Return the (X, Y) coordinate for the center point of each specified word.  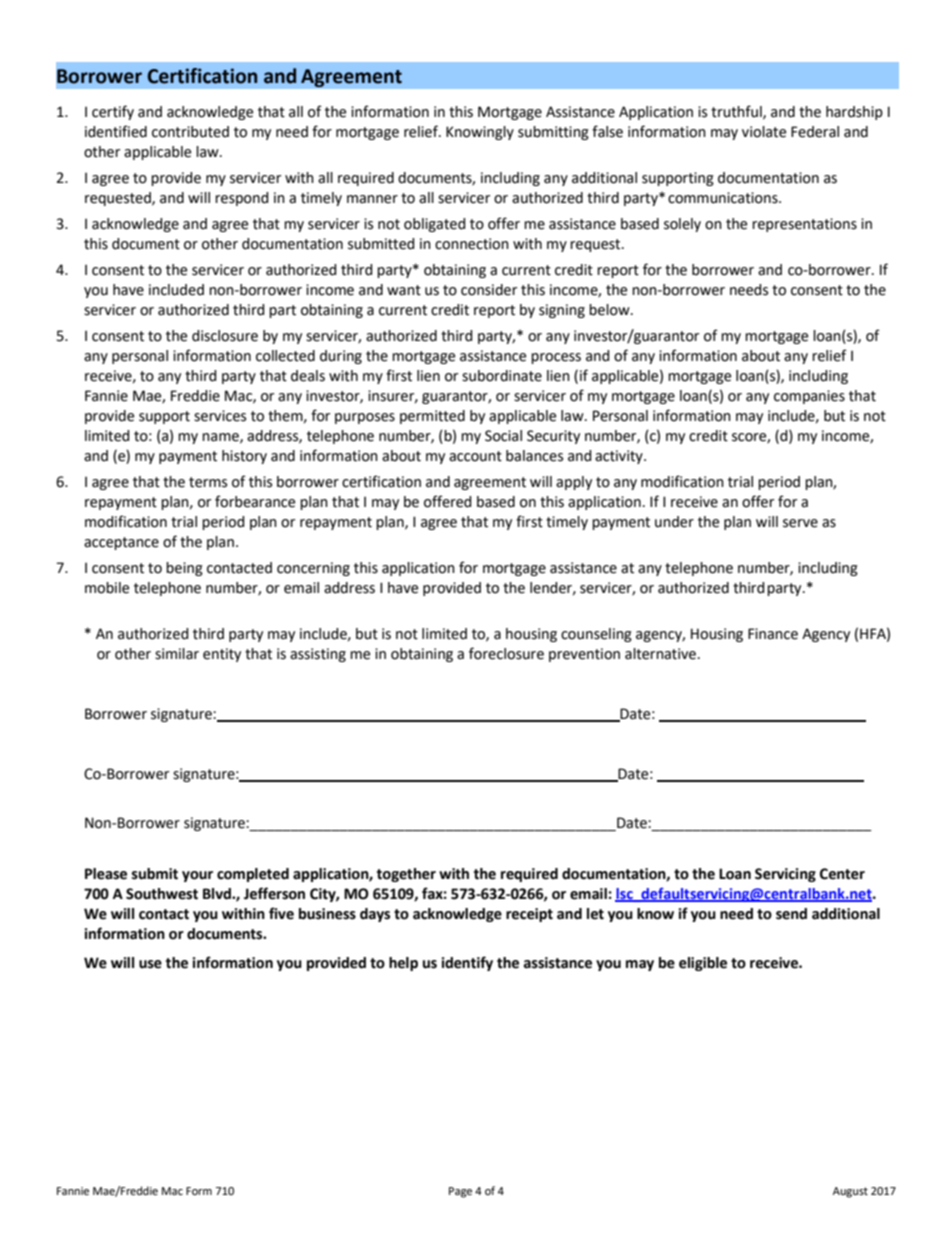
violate (764, 132)
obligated (435, 225)
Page (460, 1192)
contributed (190, 132)
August (850, 1192)
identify (467, 963)
